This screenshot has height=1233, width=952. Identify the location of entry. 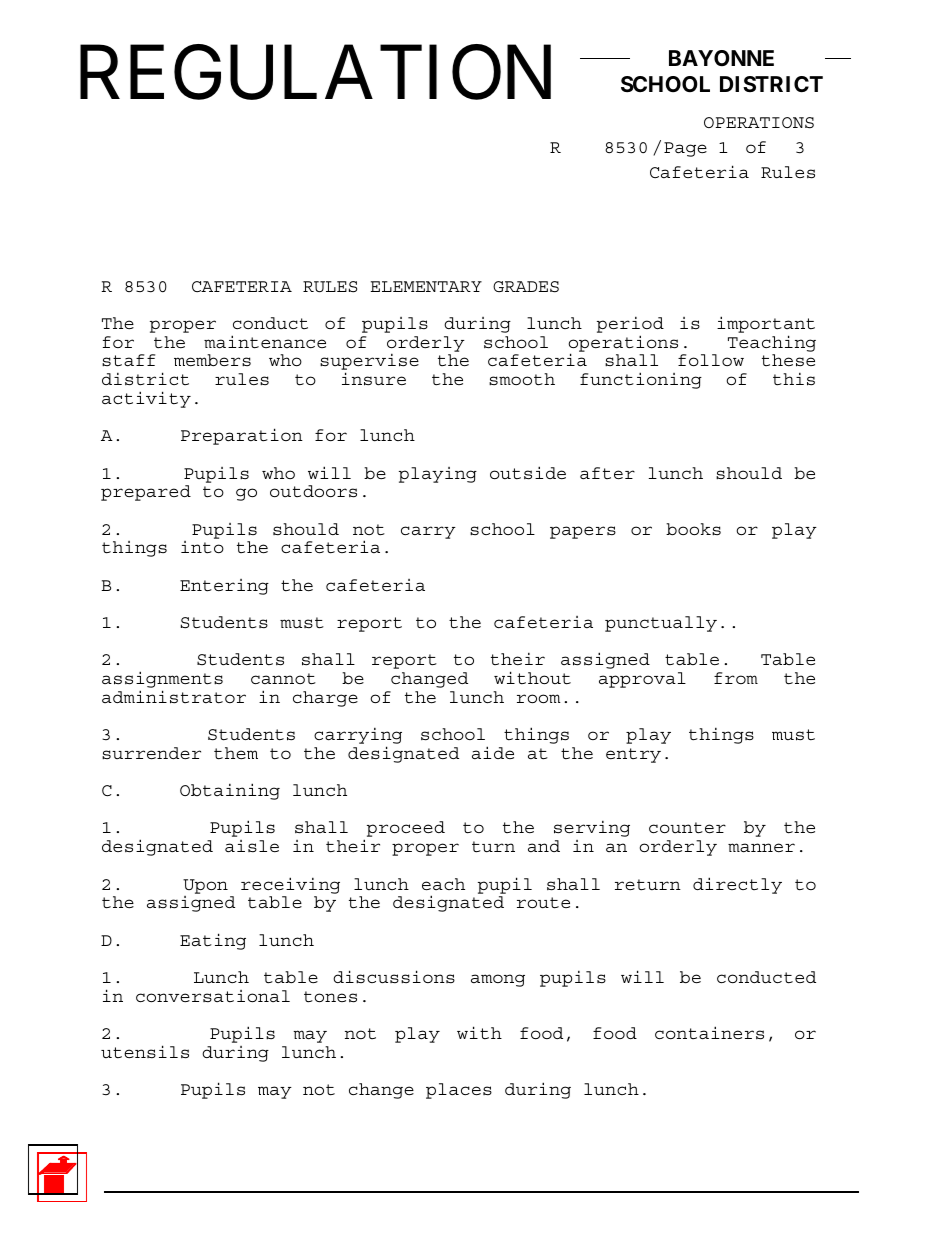
(633, 755).
